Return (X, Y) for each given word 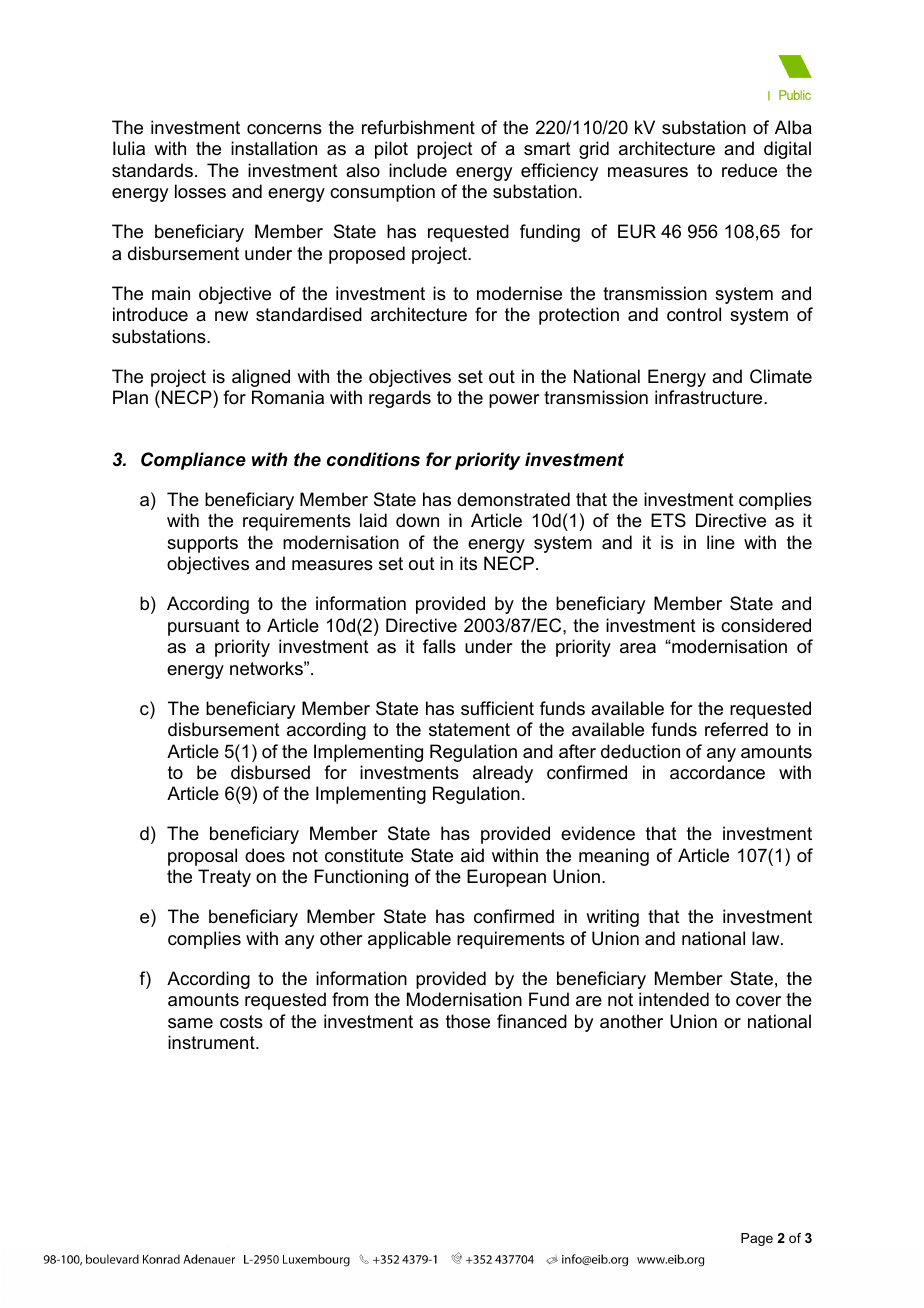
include (418, 170)
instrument (212, 1042)
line (721, 542)
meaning (614, 857)
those (468, 1021)
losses (200, 191)
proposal (202, 857)
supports (202, 544)
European (506, 878)
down (417, 520)
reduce (749, 170)
